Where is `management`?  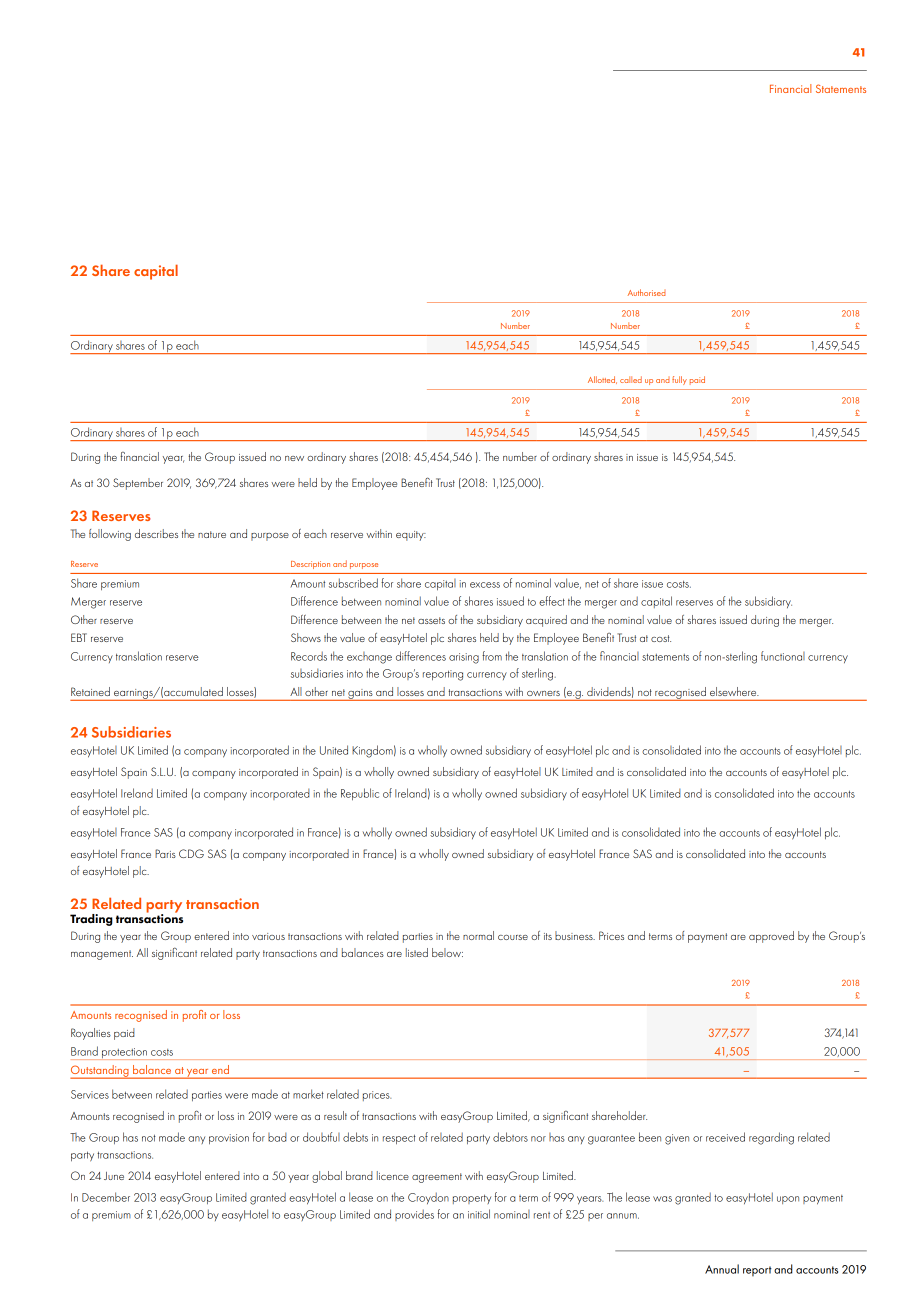 management is located at coordinates (102, 955).
